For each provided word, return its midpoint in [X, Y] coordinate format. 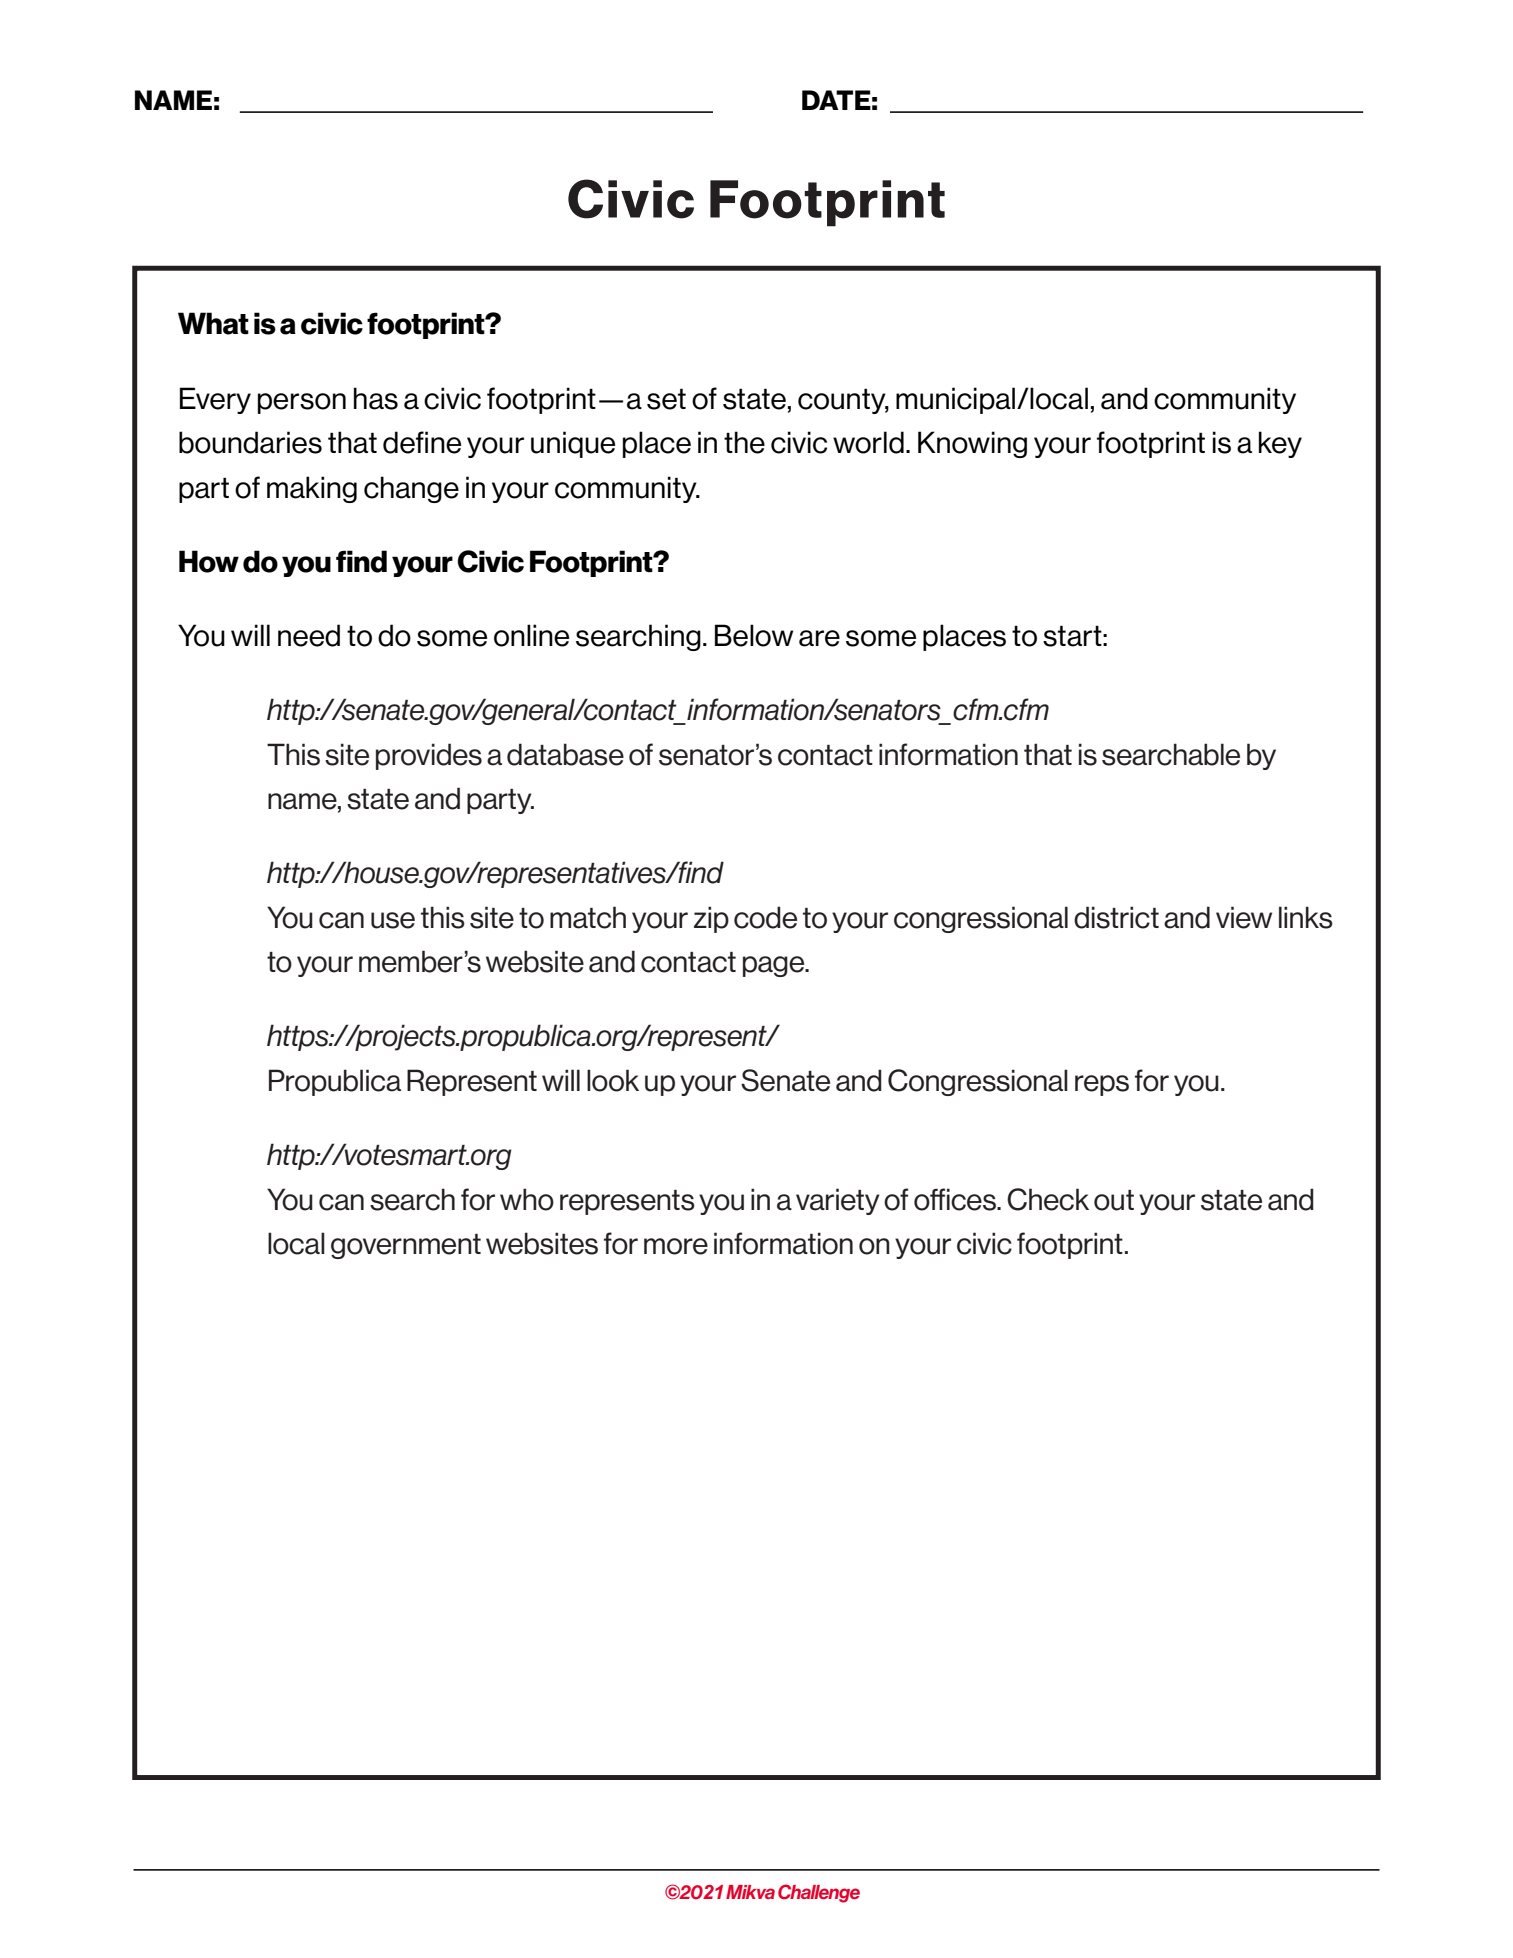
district [1116, 917]
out [1114, 1200]
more [676, 1246]
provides [429, 756]
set [666, 399]
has [376, 398]
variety [838, 1201]
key [1280, 444]
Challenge [819, 1893]
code [765, 917]
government [406, 1246]
